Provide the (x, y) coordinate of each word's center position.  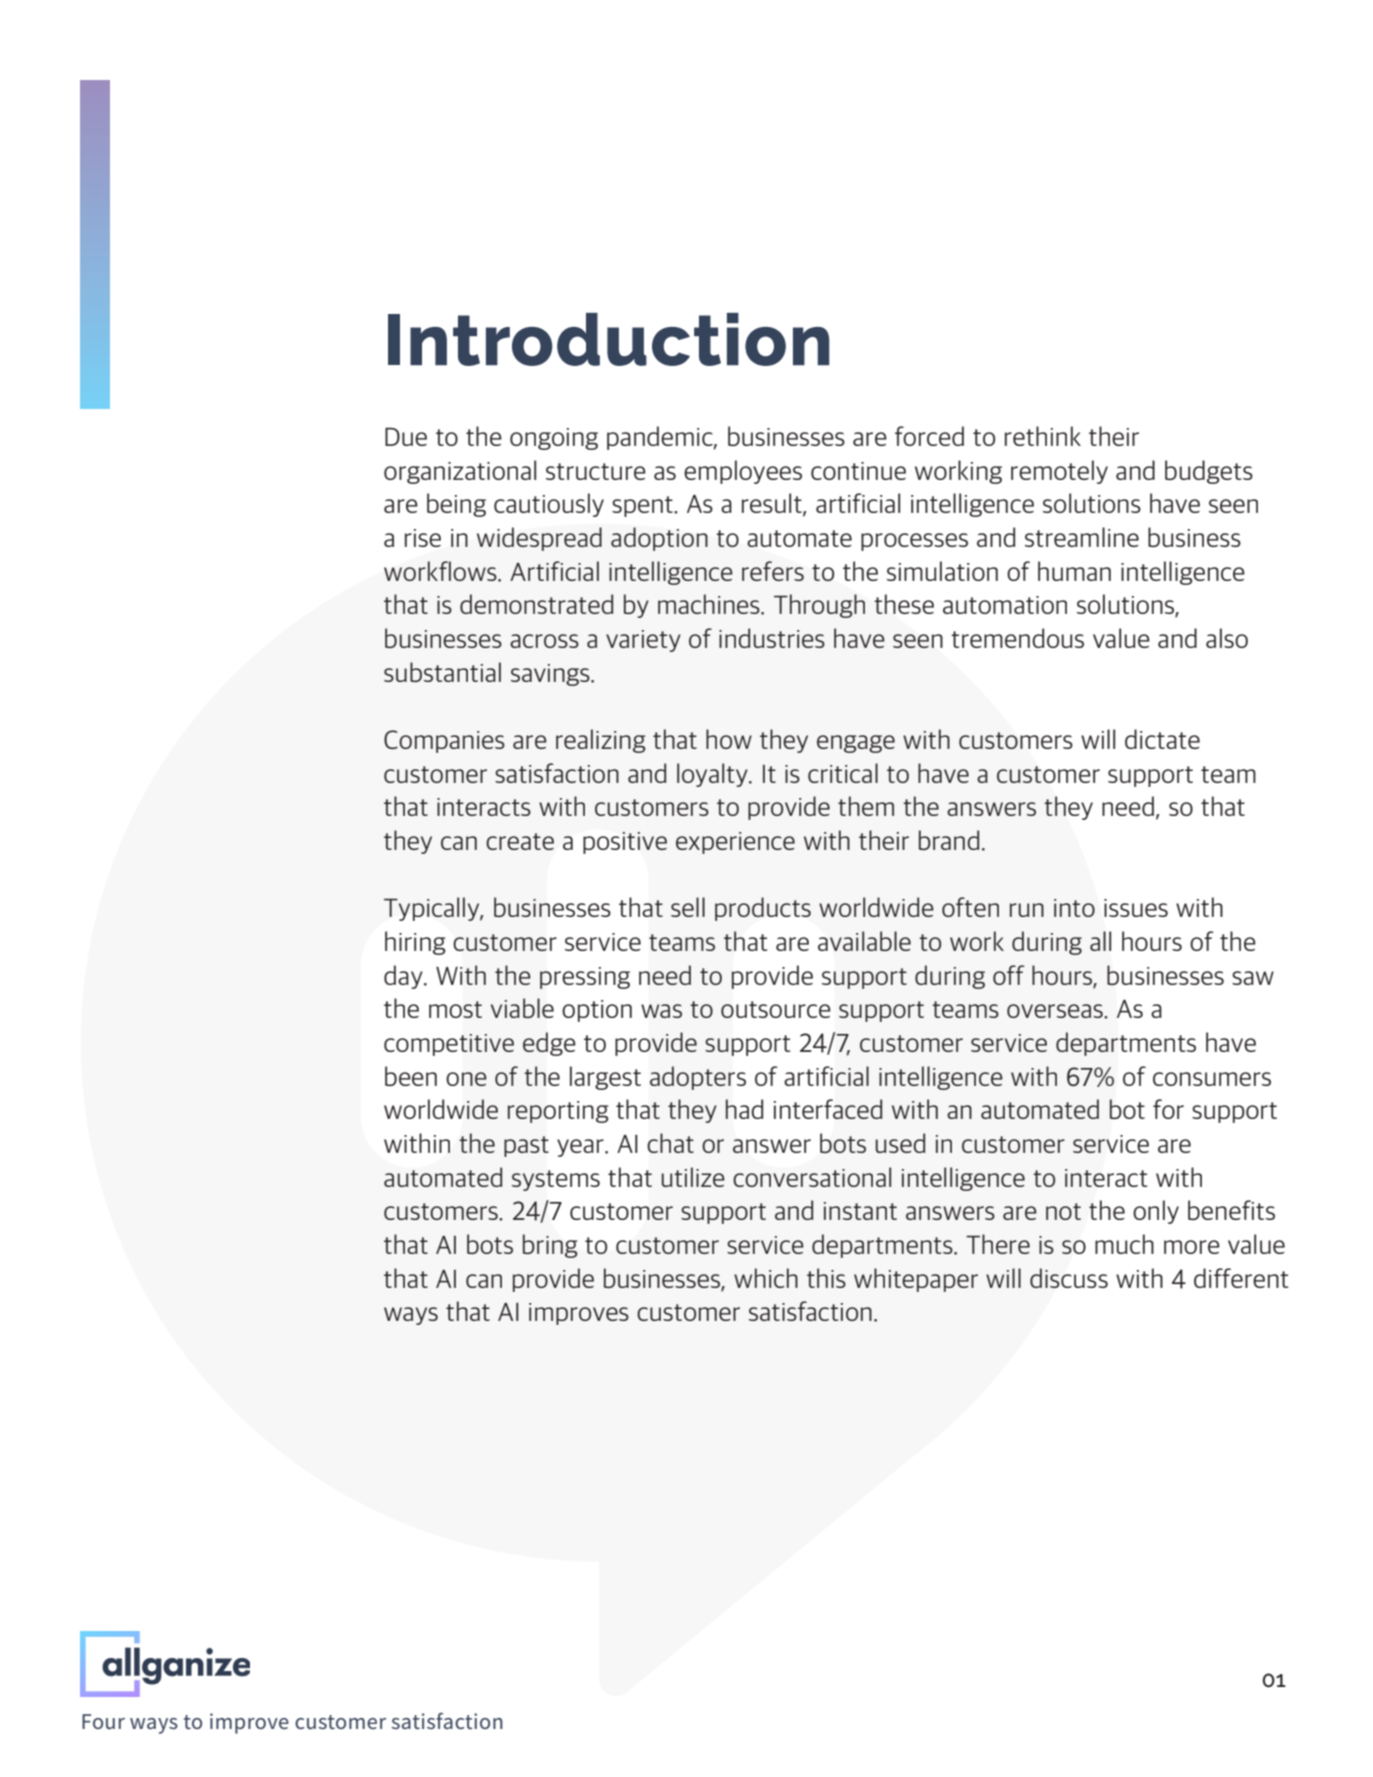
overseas (1056, 1011)
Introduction (608, 339)
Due (406, 436)
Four (103, 1721)
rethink (1043, 436)
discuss (1069, 1278)
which (766, 1278)
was (661, 1011)
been (411, 1076)
